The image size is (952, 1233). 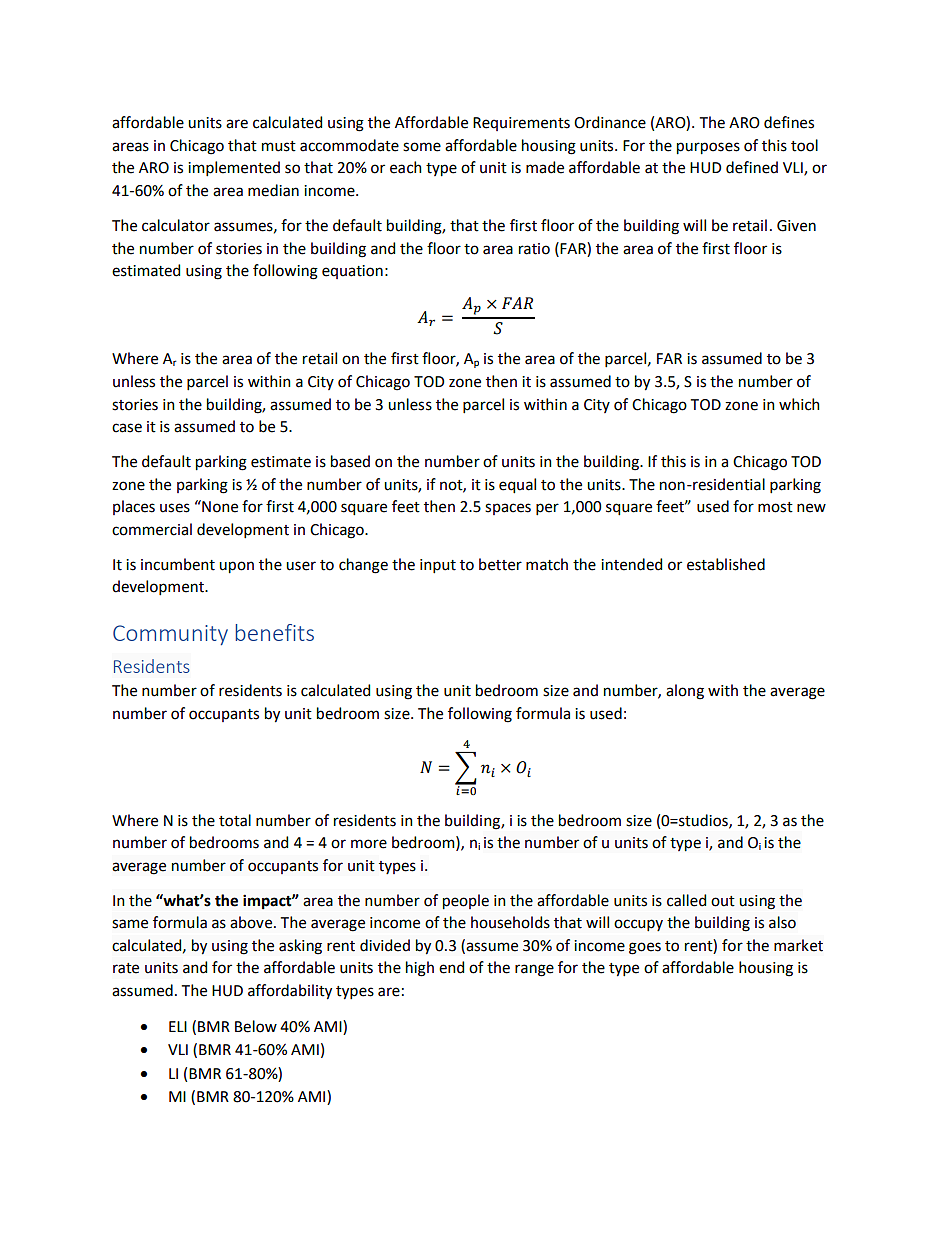 I want to click on implemented, so click(x=234, y=168).
